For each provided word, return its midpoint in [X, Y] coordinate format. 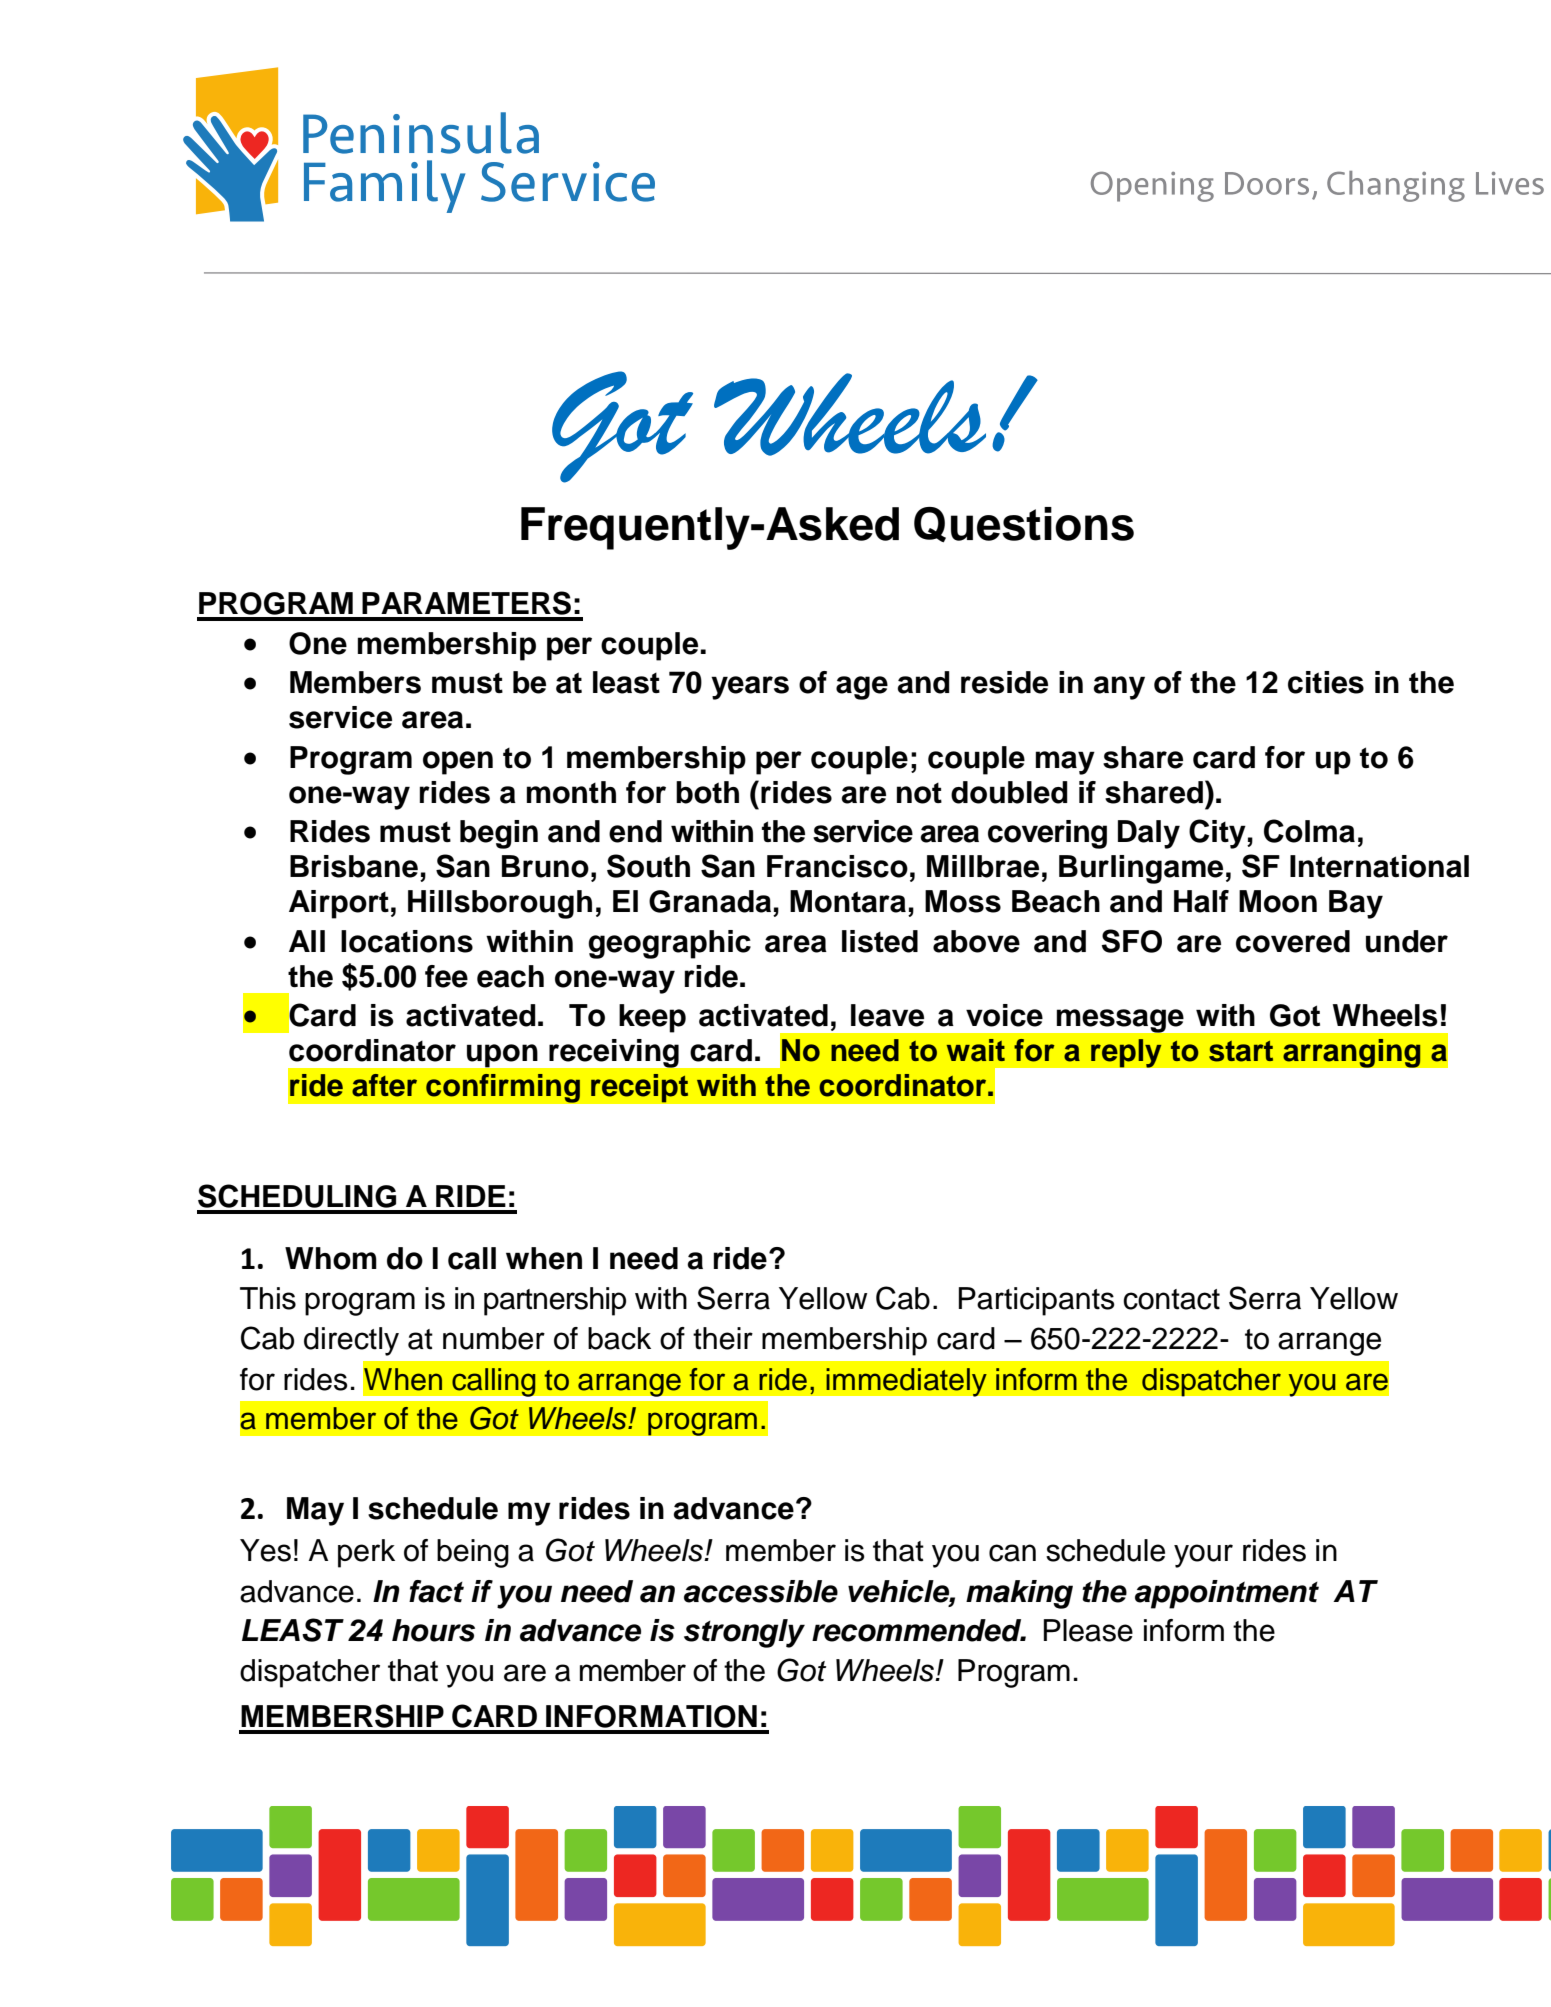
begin [499, 834]
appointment [1227, 1594]
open [458, 763]
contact [1171, 1299]
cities [1326, 682]
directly [351, 1341]
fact [436, 1591]
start [1241, 1051]
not [919, 793]
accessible [761, 1591]
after [384, 1085]
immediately [906, 1382]
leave [887, 1015]
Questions [1024, 525]
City [1218, 834]
